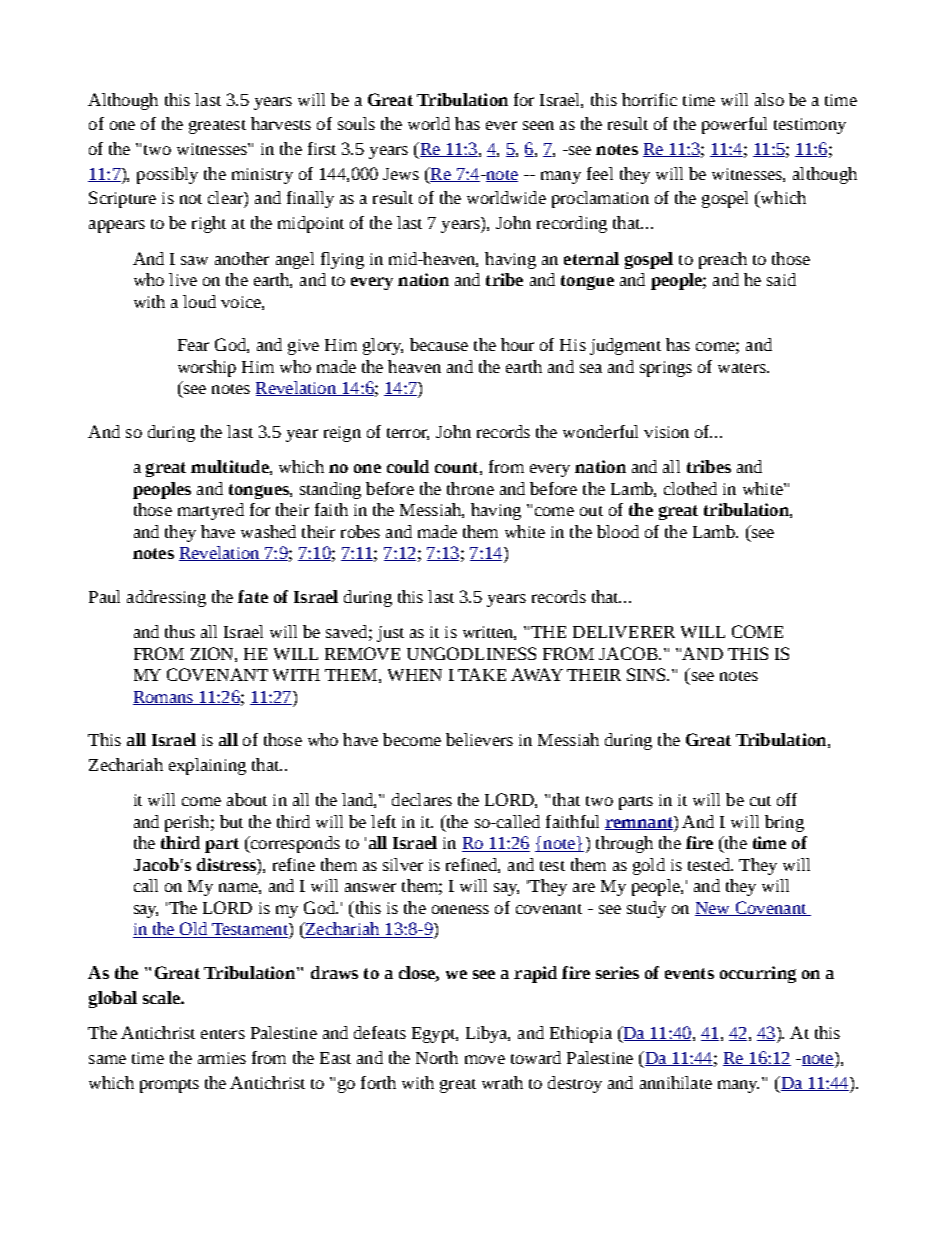  I want to click on armies, so click(222, 1058).
